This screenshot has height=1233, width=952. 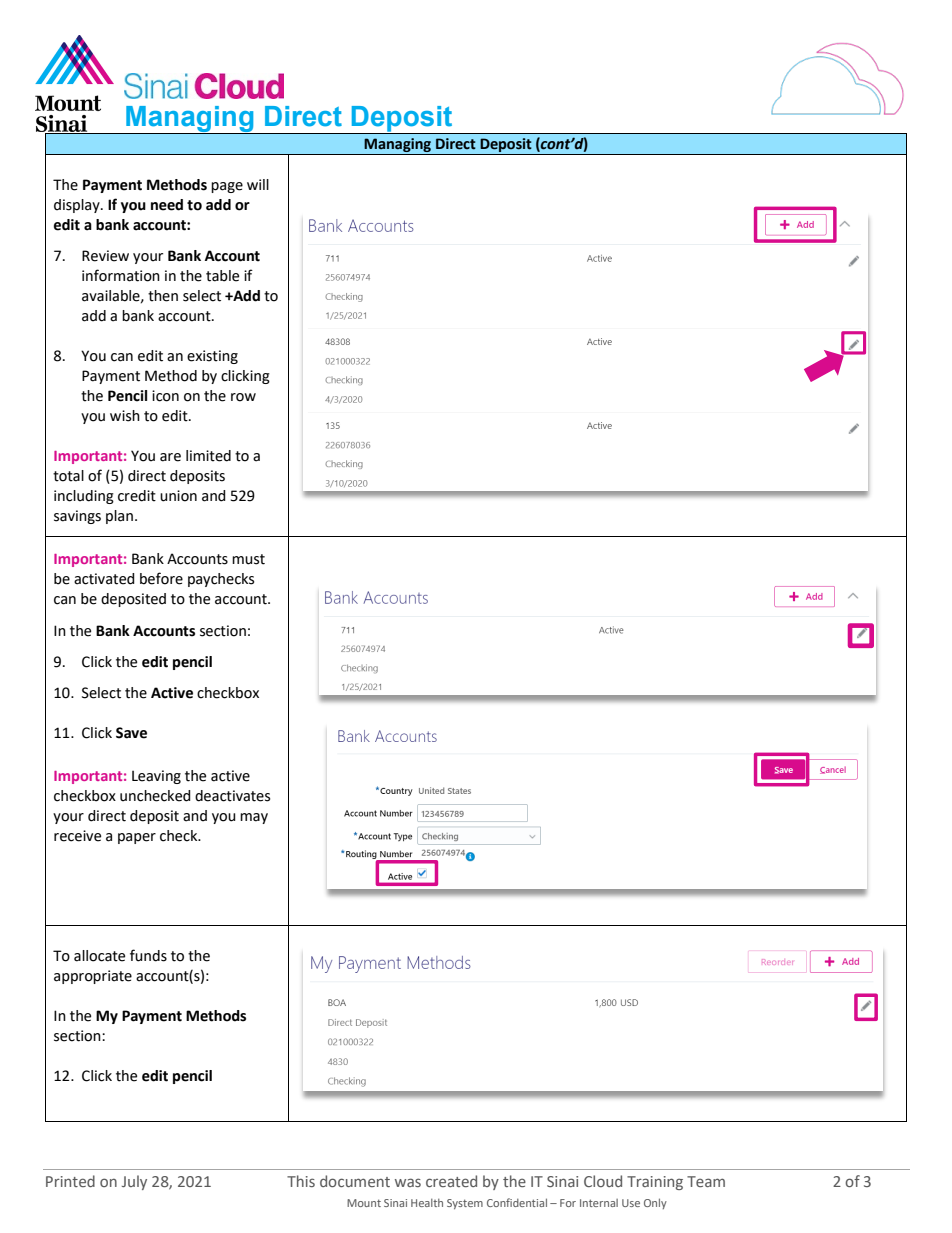 What do you see at coordinates (258, 184) in the screenshot?
I see `will` at bounding box center [258, 184].
